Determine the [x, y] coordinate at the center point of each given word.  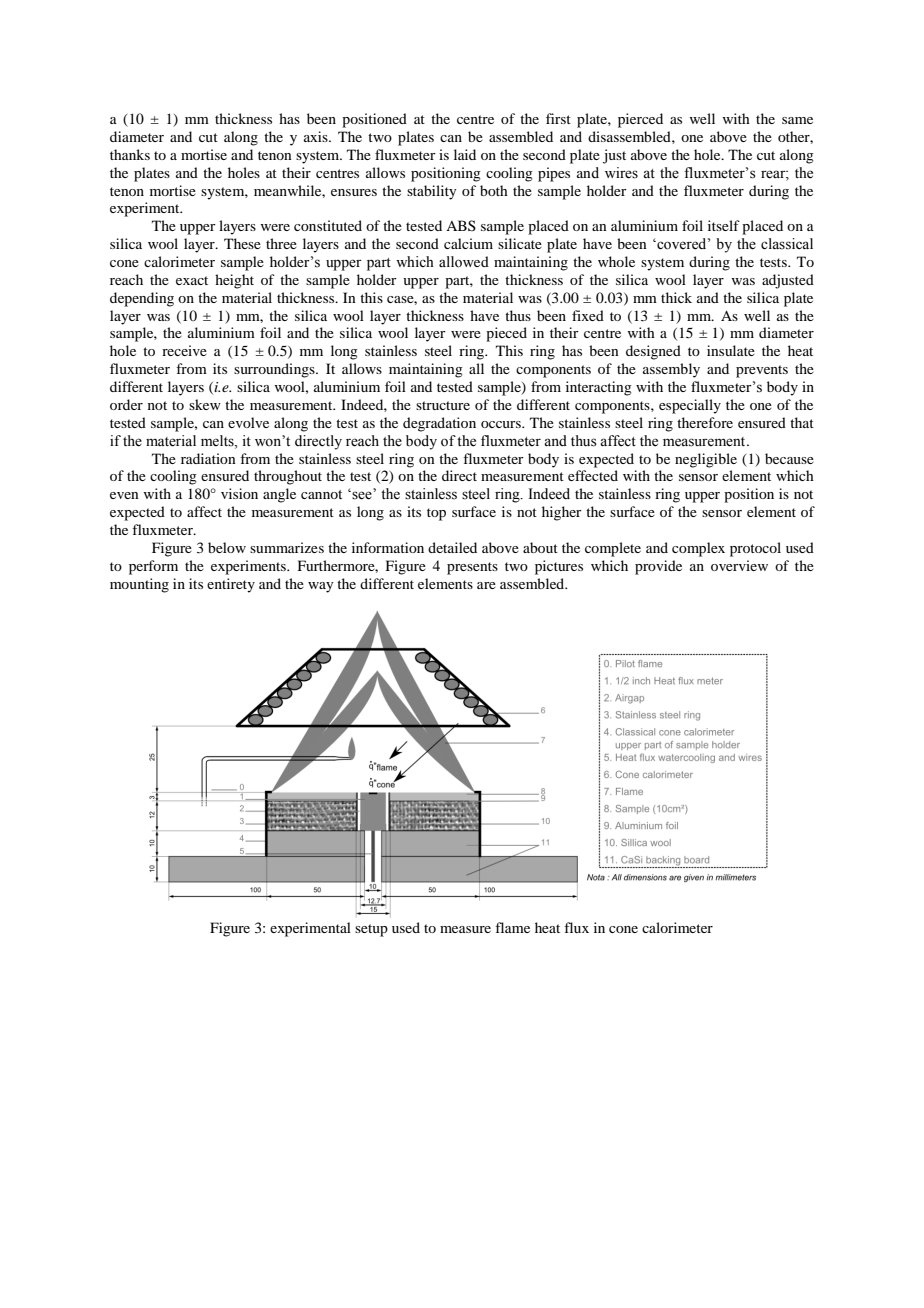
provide [658, 567]
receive [184, 350]
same [797, 120]
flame [512, 927]
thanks [130, 154]
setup [371, 930]
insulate [731, 350]
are [486, 585]
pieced [506, 334]
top [436, 514]
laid [465, 154]
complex [698, 549]
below [227, 547]
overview [739, 565]
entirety [231, 585]
